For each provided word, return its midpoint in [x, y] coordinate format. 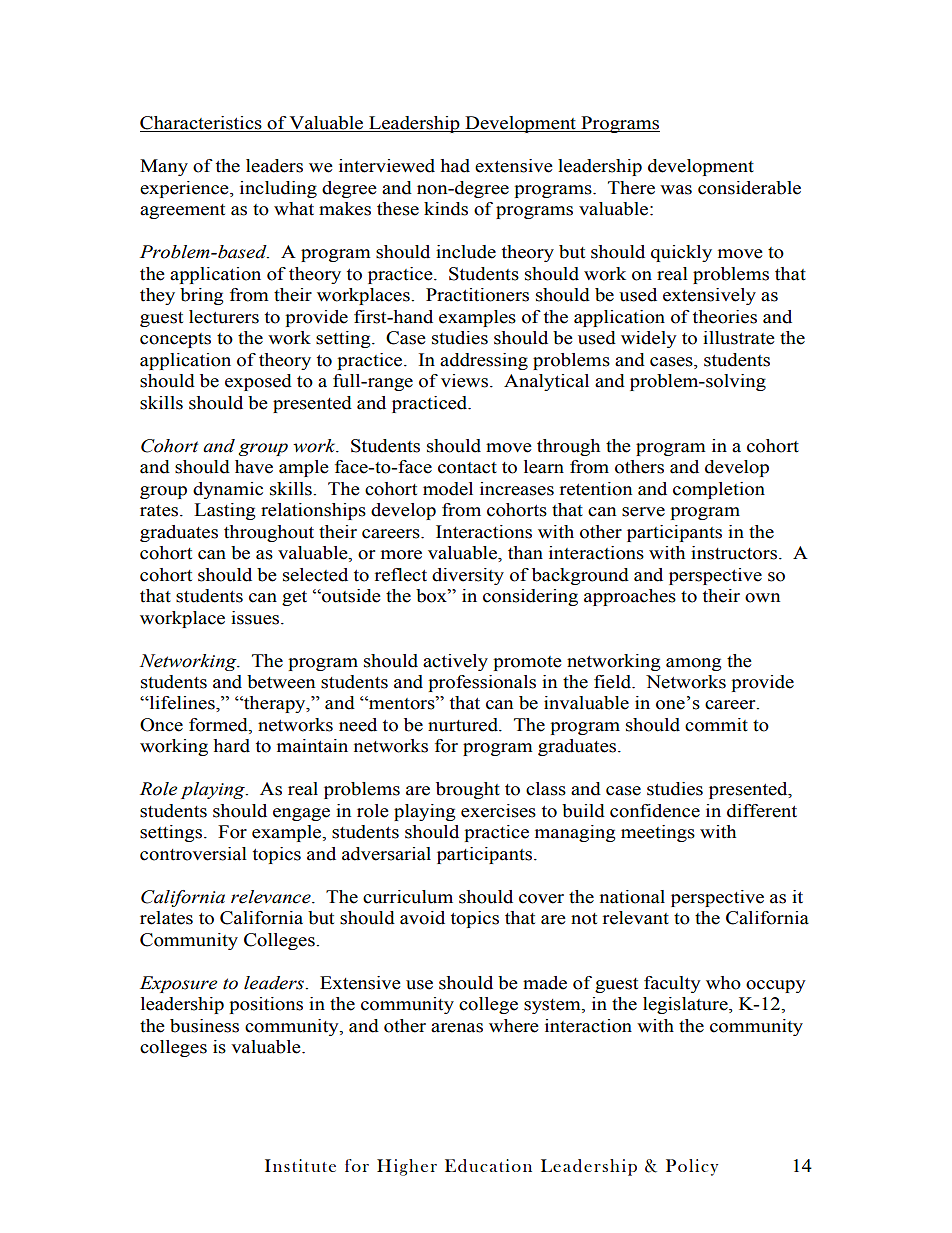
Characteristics [202, 124]
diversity [468, 576]
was [676, 190]
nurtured [464, 725]
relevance [272, 897]
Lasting [225, 511]
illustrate [739, 338]
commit [716, 725]
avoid [422, 918]
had [455, 166]
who [723, 983]
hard [231, 746]
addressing [484, 361]
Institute [300, 1165]
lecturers [224, 317]
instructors [734, 553]
